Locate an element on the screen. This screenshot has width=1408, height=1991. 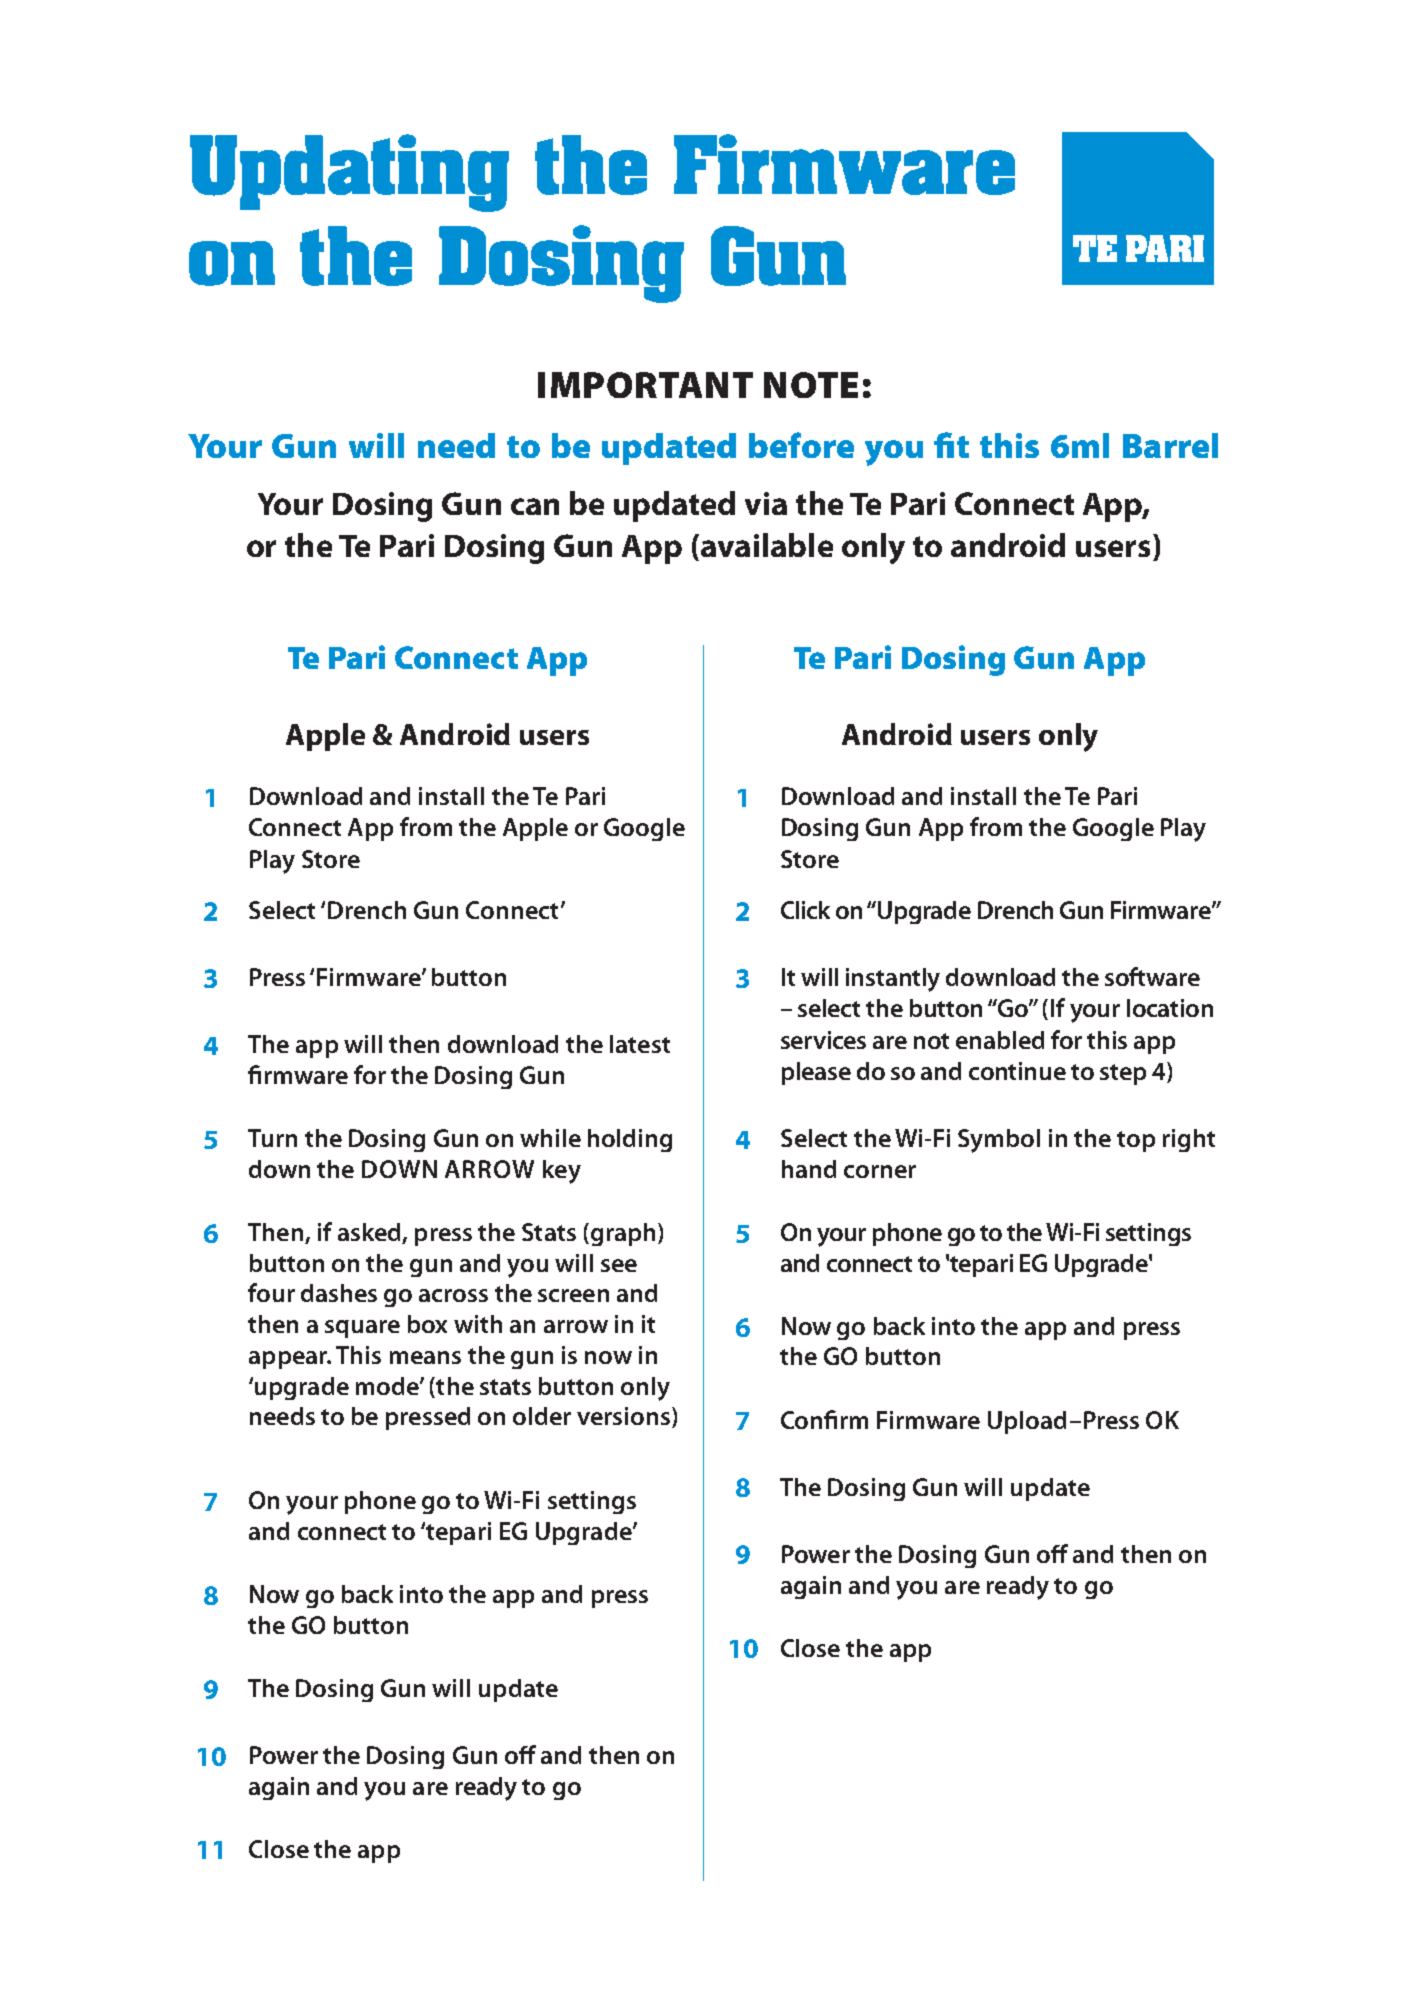
Click is located at coordinates (805, 910).
